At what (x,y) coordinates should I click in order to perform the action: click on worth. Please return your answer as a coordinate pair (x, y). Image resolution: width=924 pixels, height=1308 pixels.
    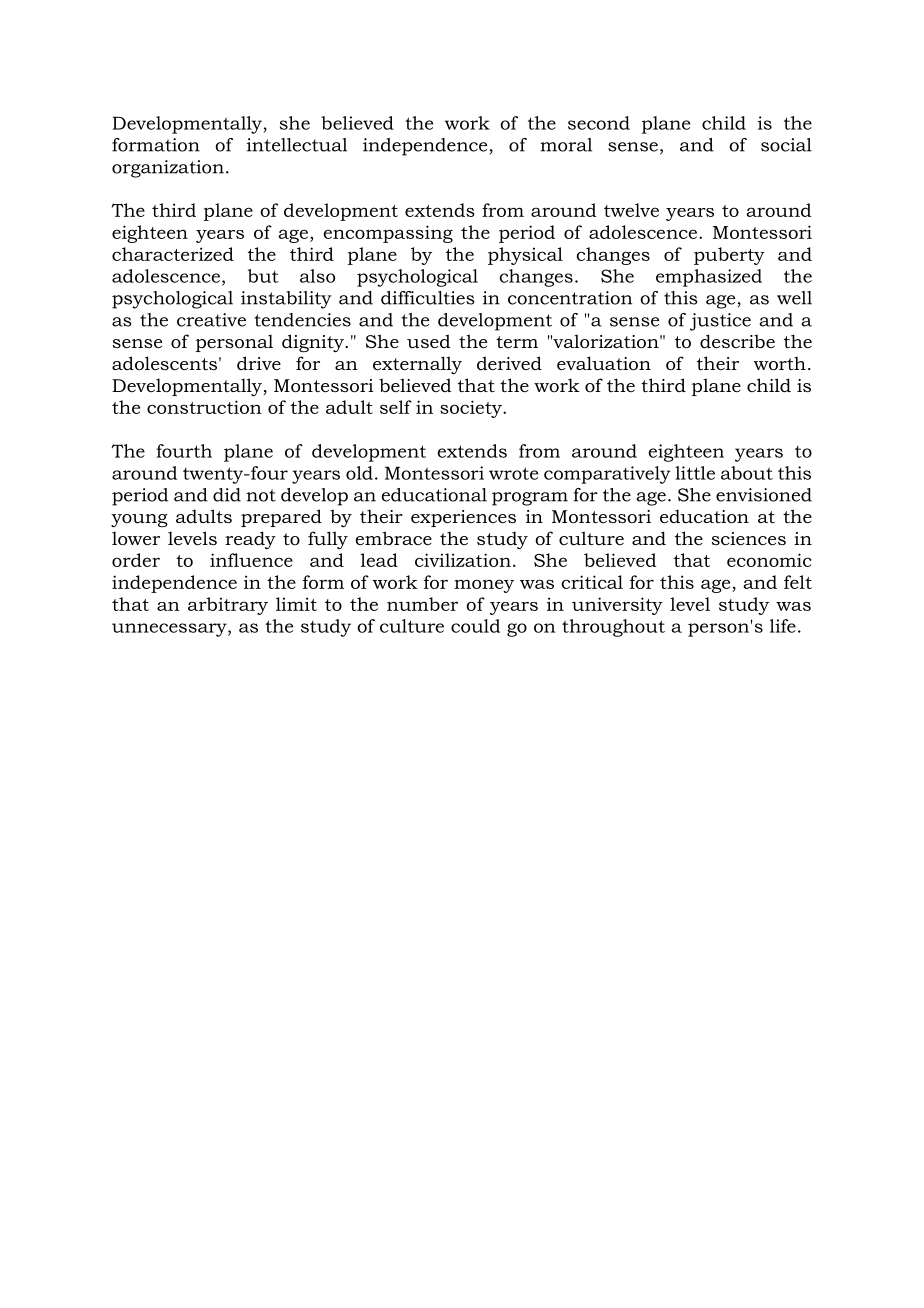
    Looking at the image, I should click on (779, 363).
